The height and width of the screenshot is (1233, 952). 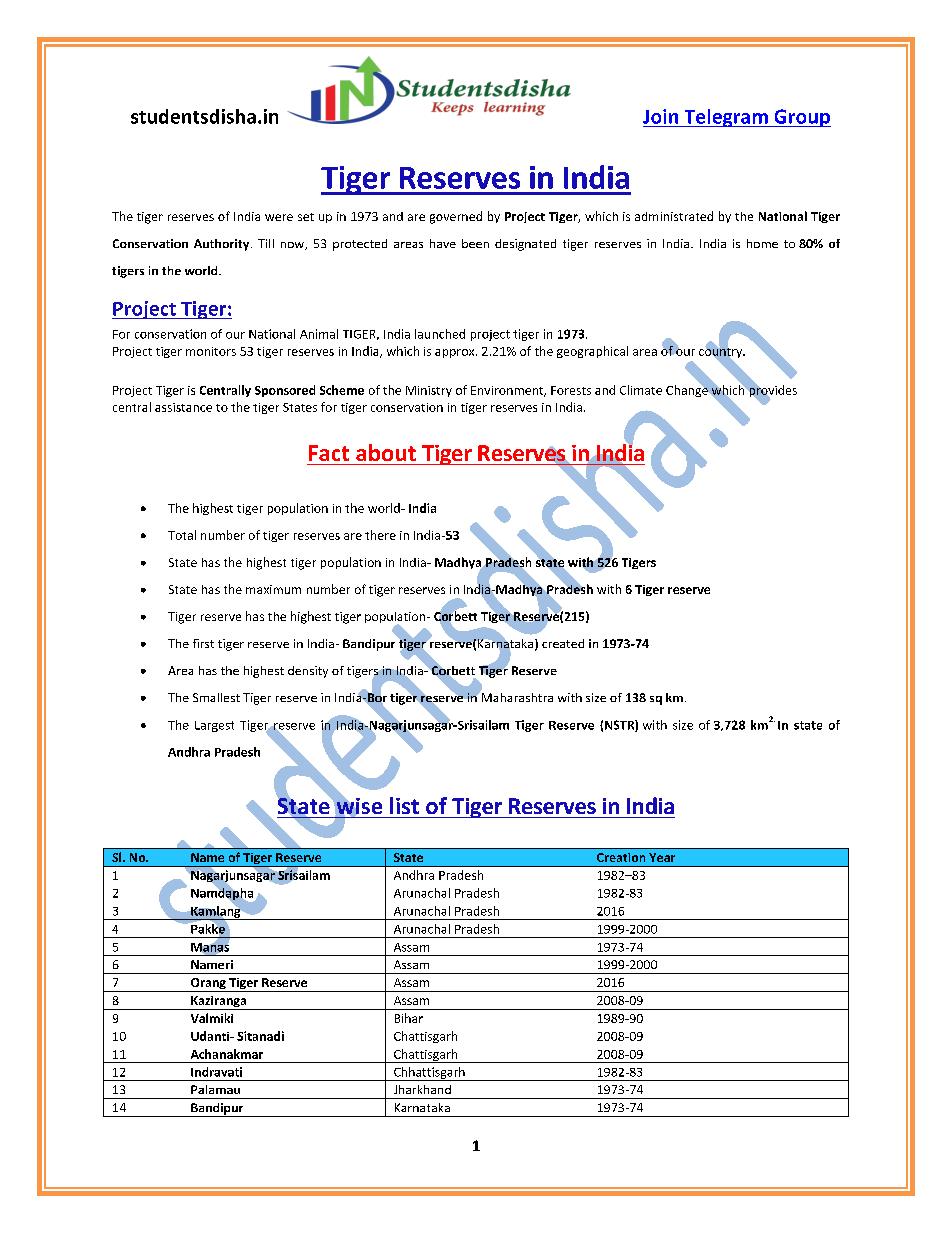 I want to click on Fact, so click(x=329, y=453).
